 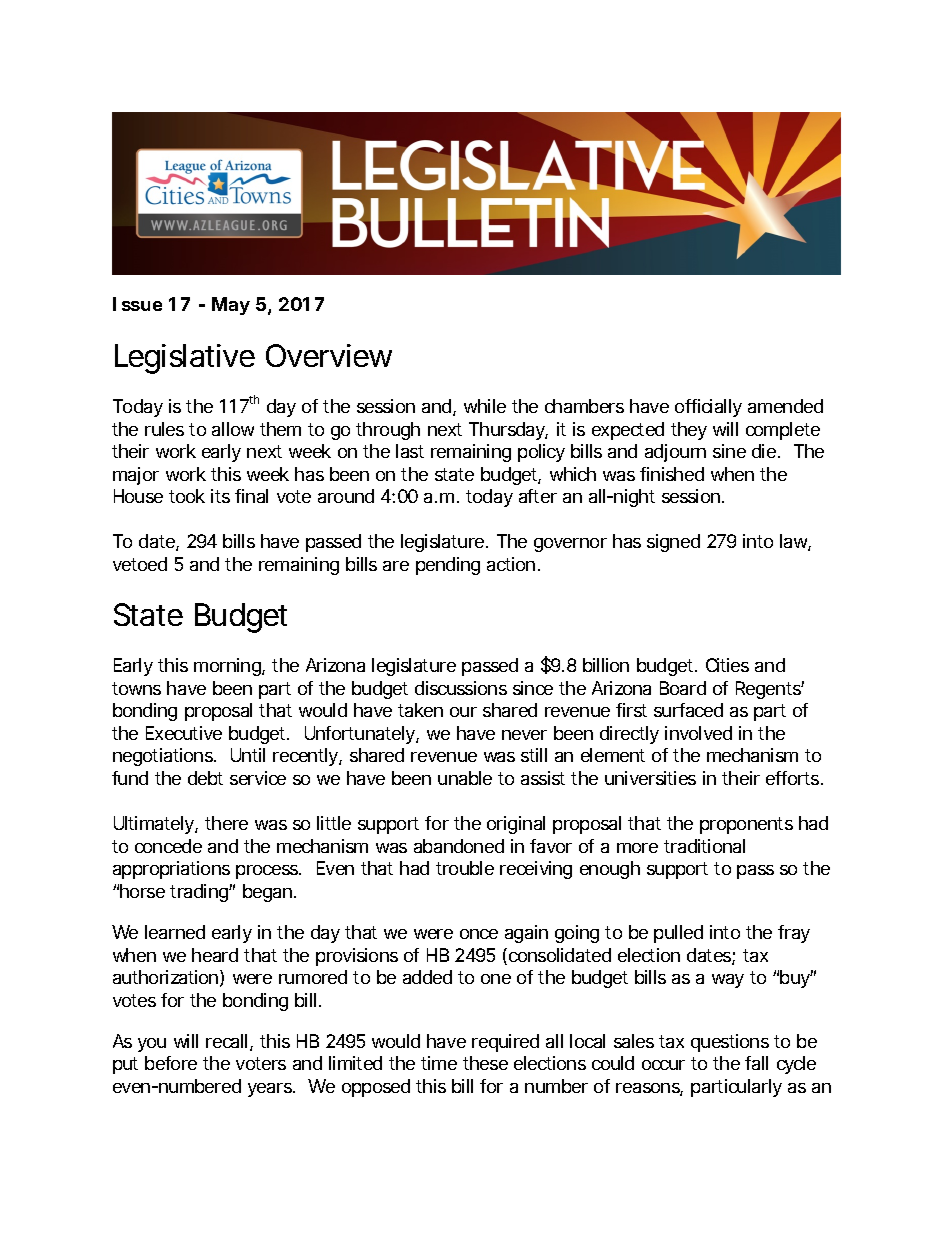 I want to click on there, so click(x=226, y=823).
